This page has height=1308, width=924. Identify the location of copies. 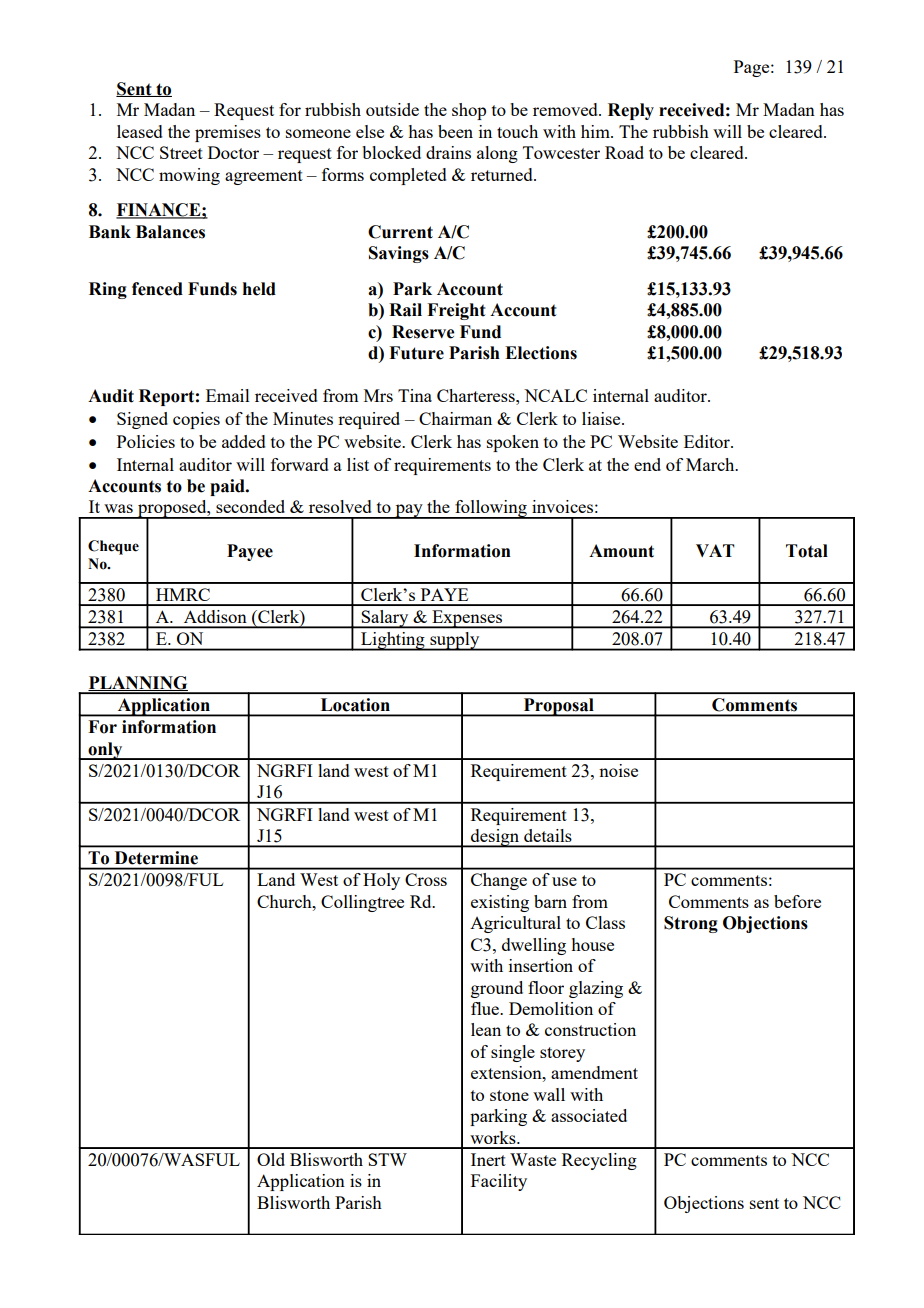
(196, 420).
